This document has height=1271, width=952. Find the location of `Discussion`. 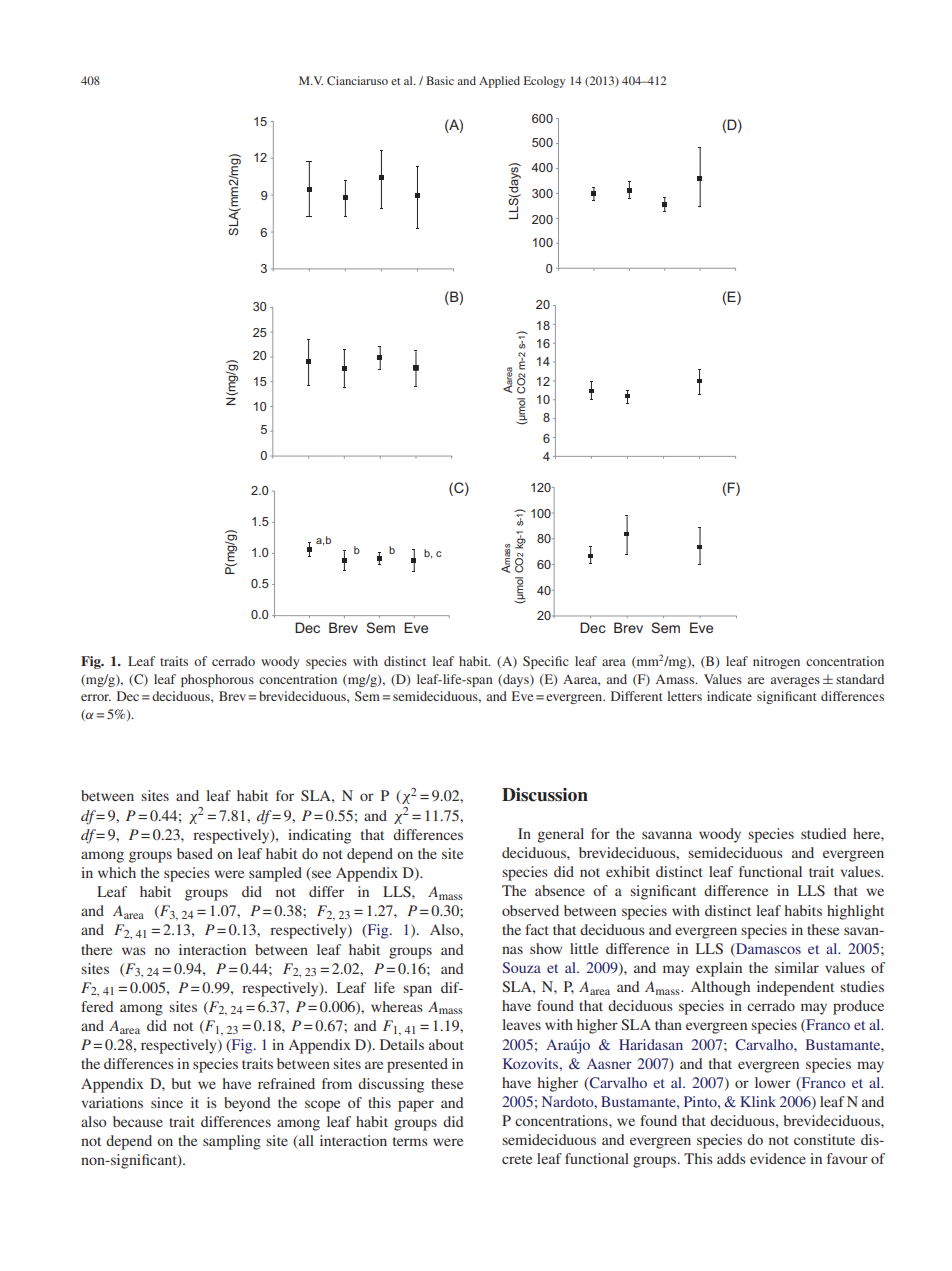

Discussion is located at coordinates (545, 795).
